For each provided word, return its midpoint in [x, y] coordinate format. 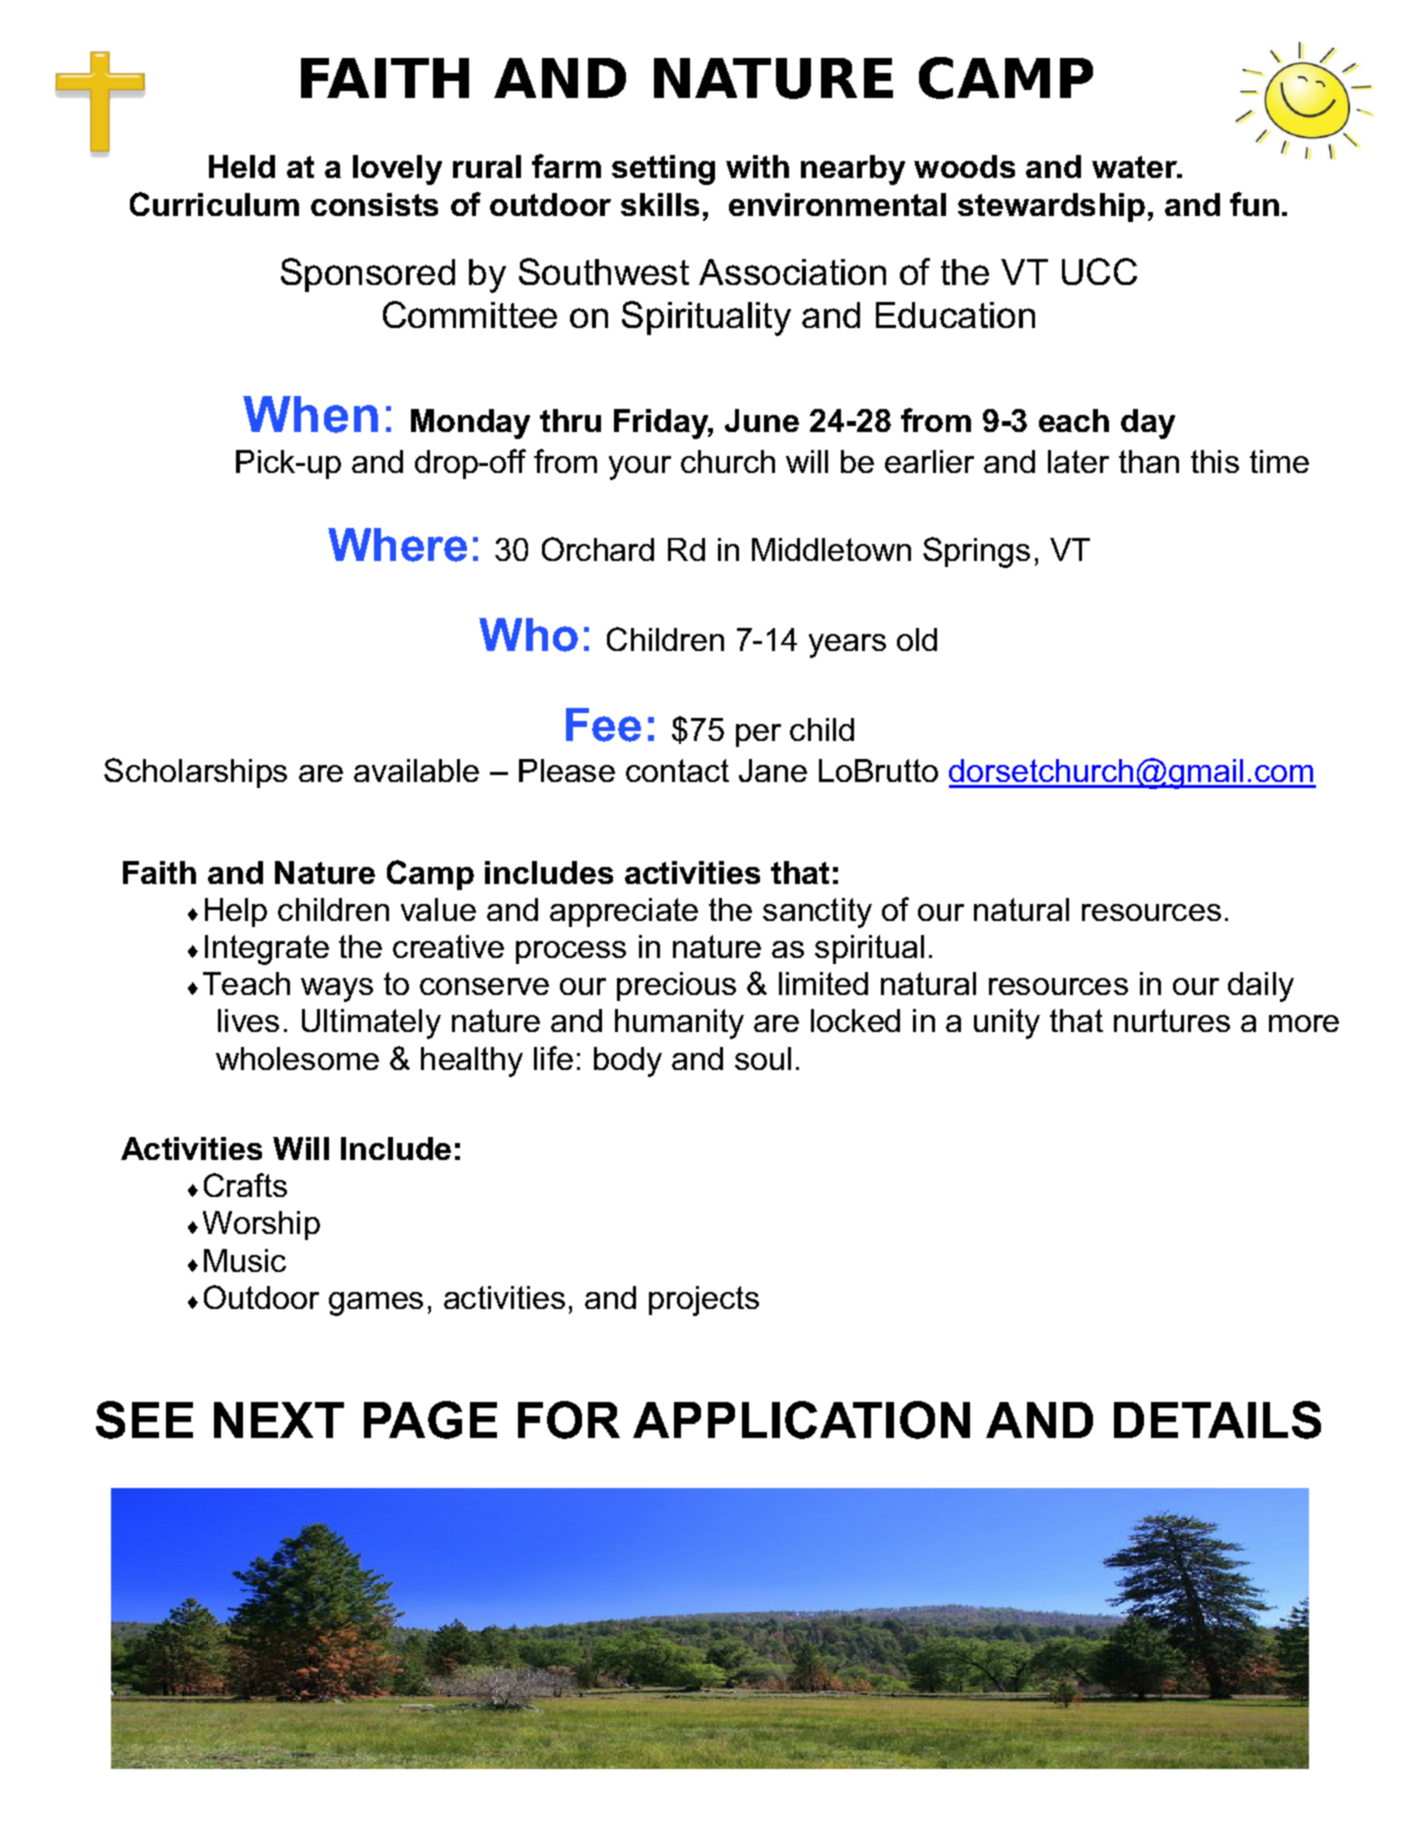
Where [397, 545]
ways [337, 990]
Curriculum [214, 204]
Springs [976, 552]
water [1136, 167]
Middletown [831, 549]
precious [676, 986]
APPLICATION [801, 1420]
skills [660, 204]
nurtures [1172, 1020]
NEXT [279, 1420]
